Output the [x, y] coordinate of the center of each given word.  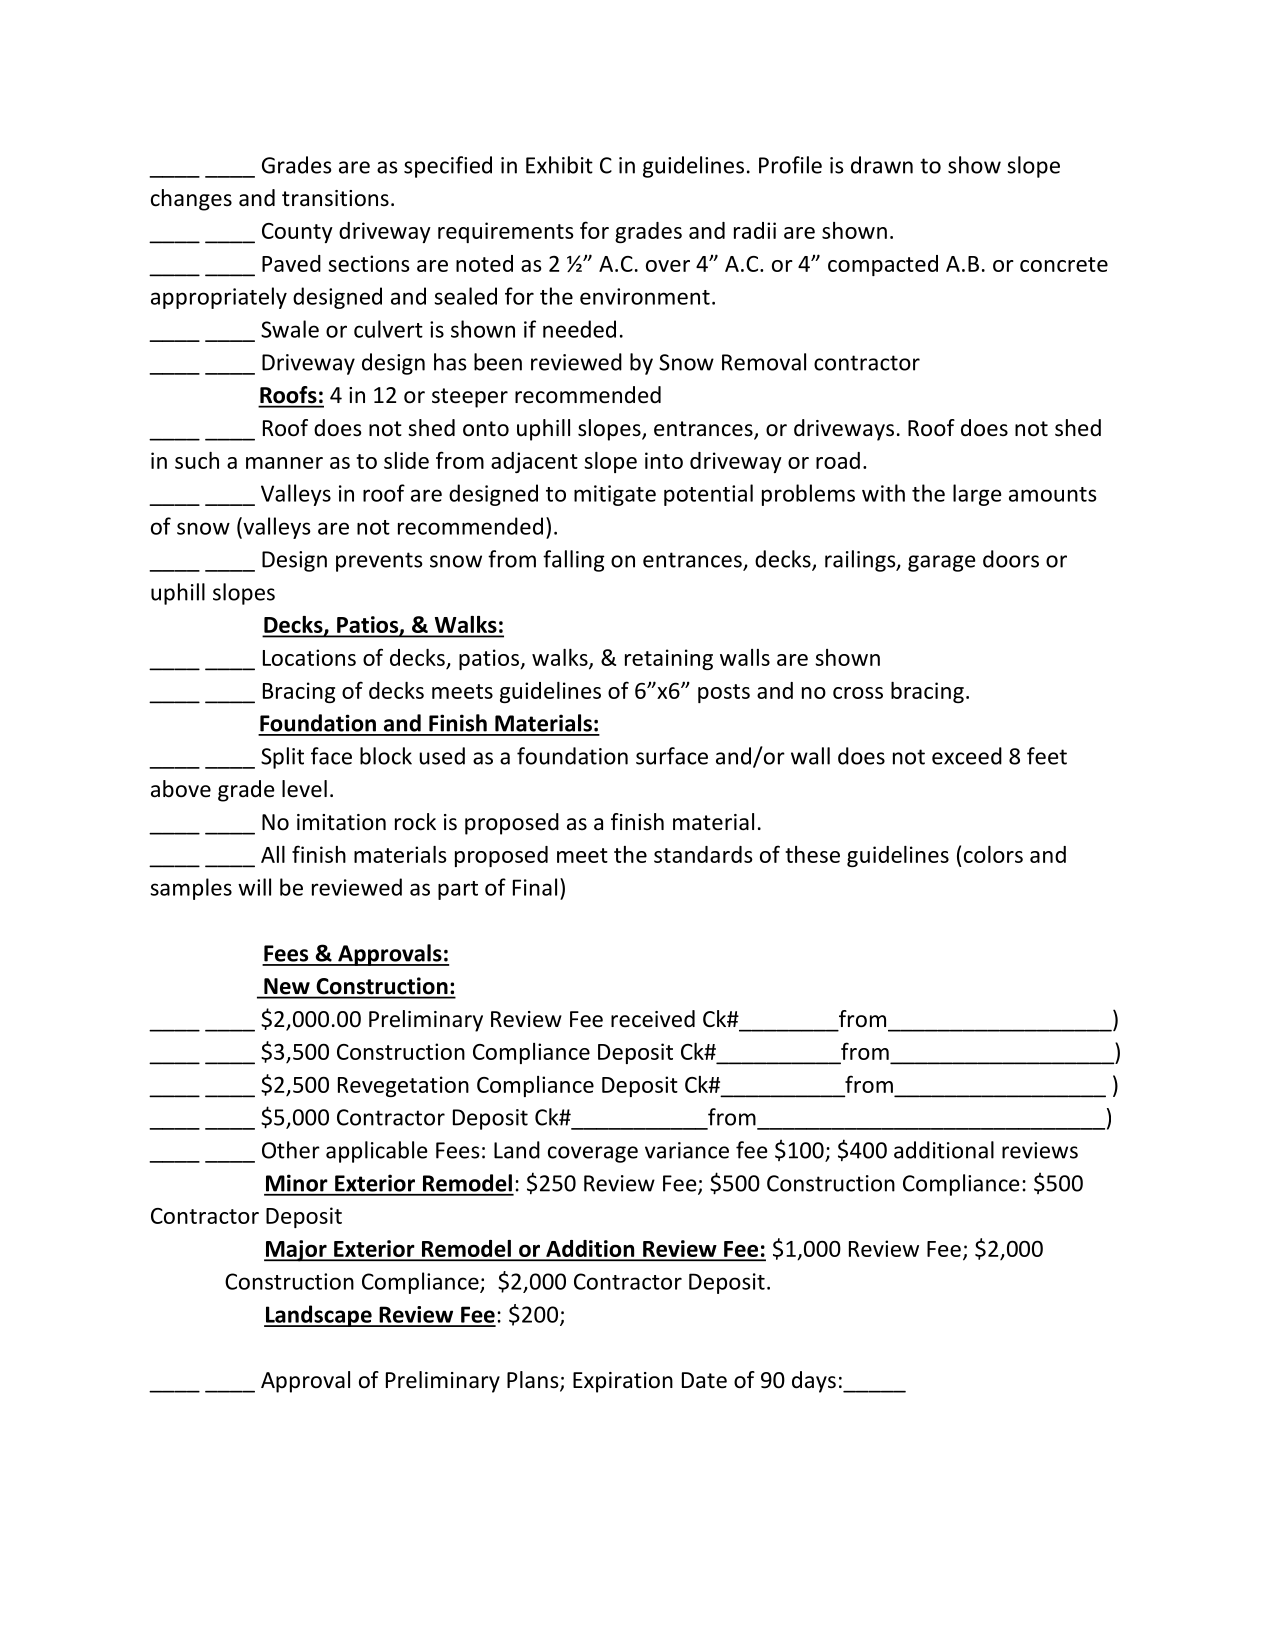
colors [993, 854]
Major [296, 1251]
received [653, 1019]
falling [574, 561]
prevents [379, 562]
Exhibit [559, 165]
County [297, 233]
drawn [882, 165]
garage [942, 563]
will [254, 887]
